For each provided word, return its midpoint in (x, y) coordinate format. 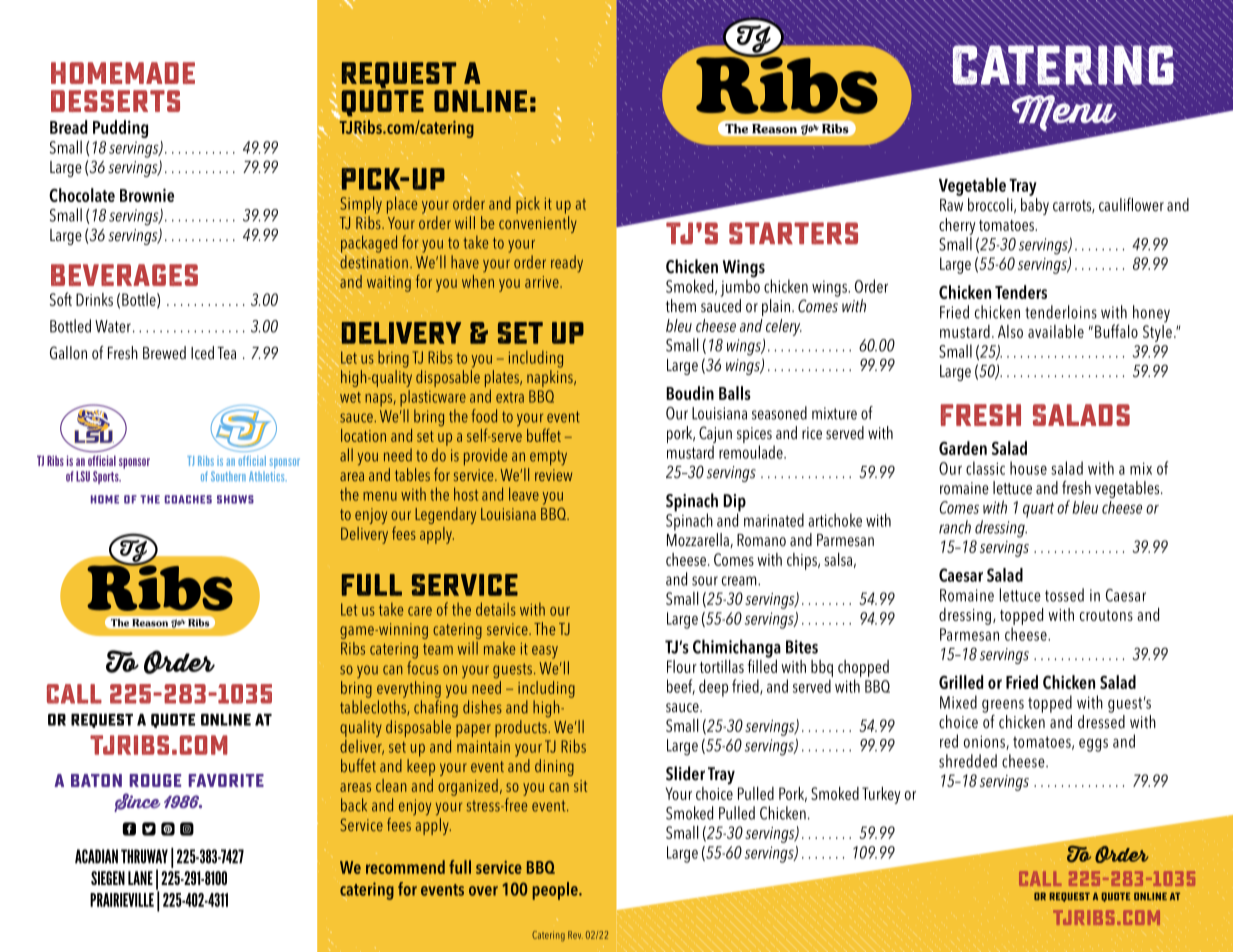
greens (1003, 706)
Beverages (124, 275)
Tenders (1021, 292)
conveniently (538, 224)
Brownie (147, 195)
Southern (228, 476)
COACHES (188, 499)
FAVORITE (226, 780)
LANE (140, 878)
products (522, 727)
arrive (543, 282)
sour (705, 581)
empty (548, 458)
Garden (963, 448)
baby (1035, 205)
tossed (1064, 595)
